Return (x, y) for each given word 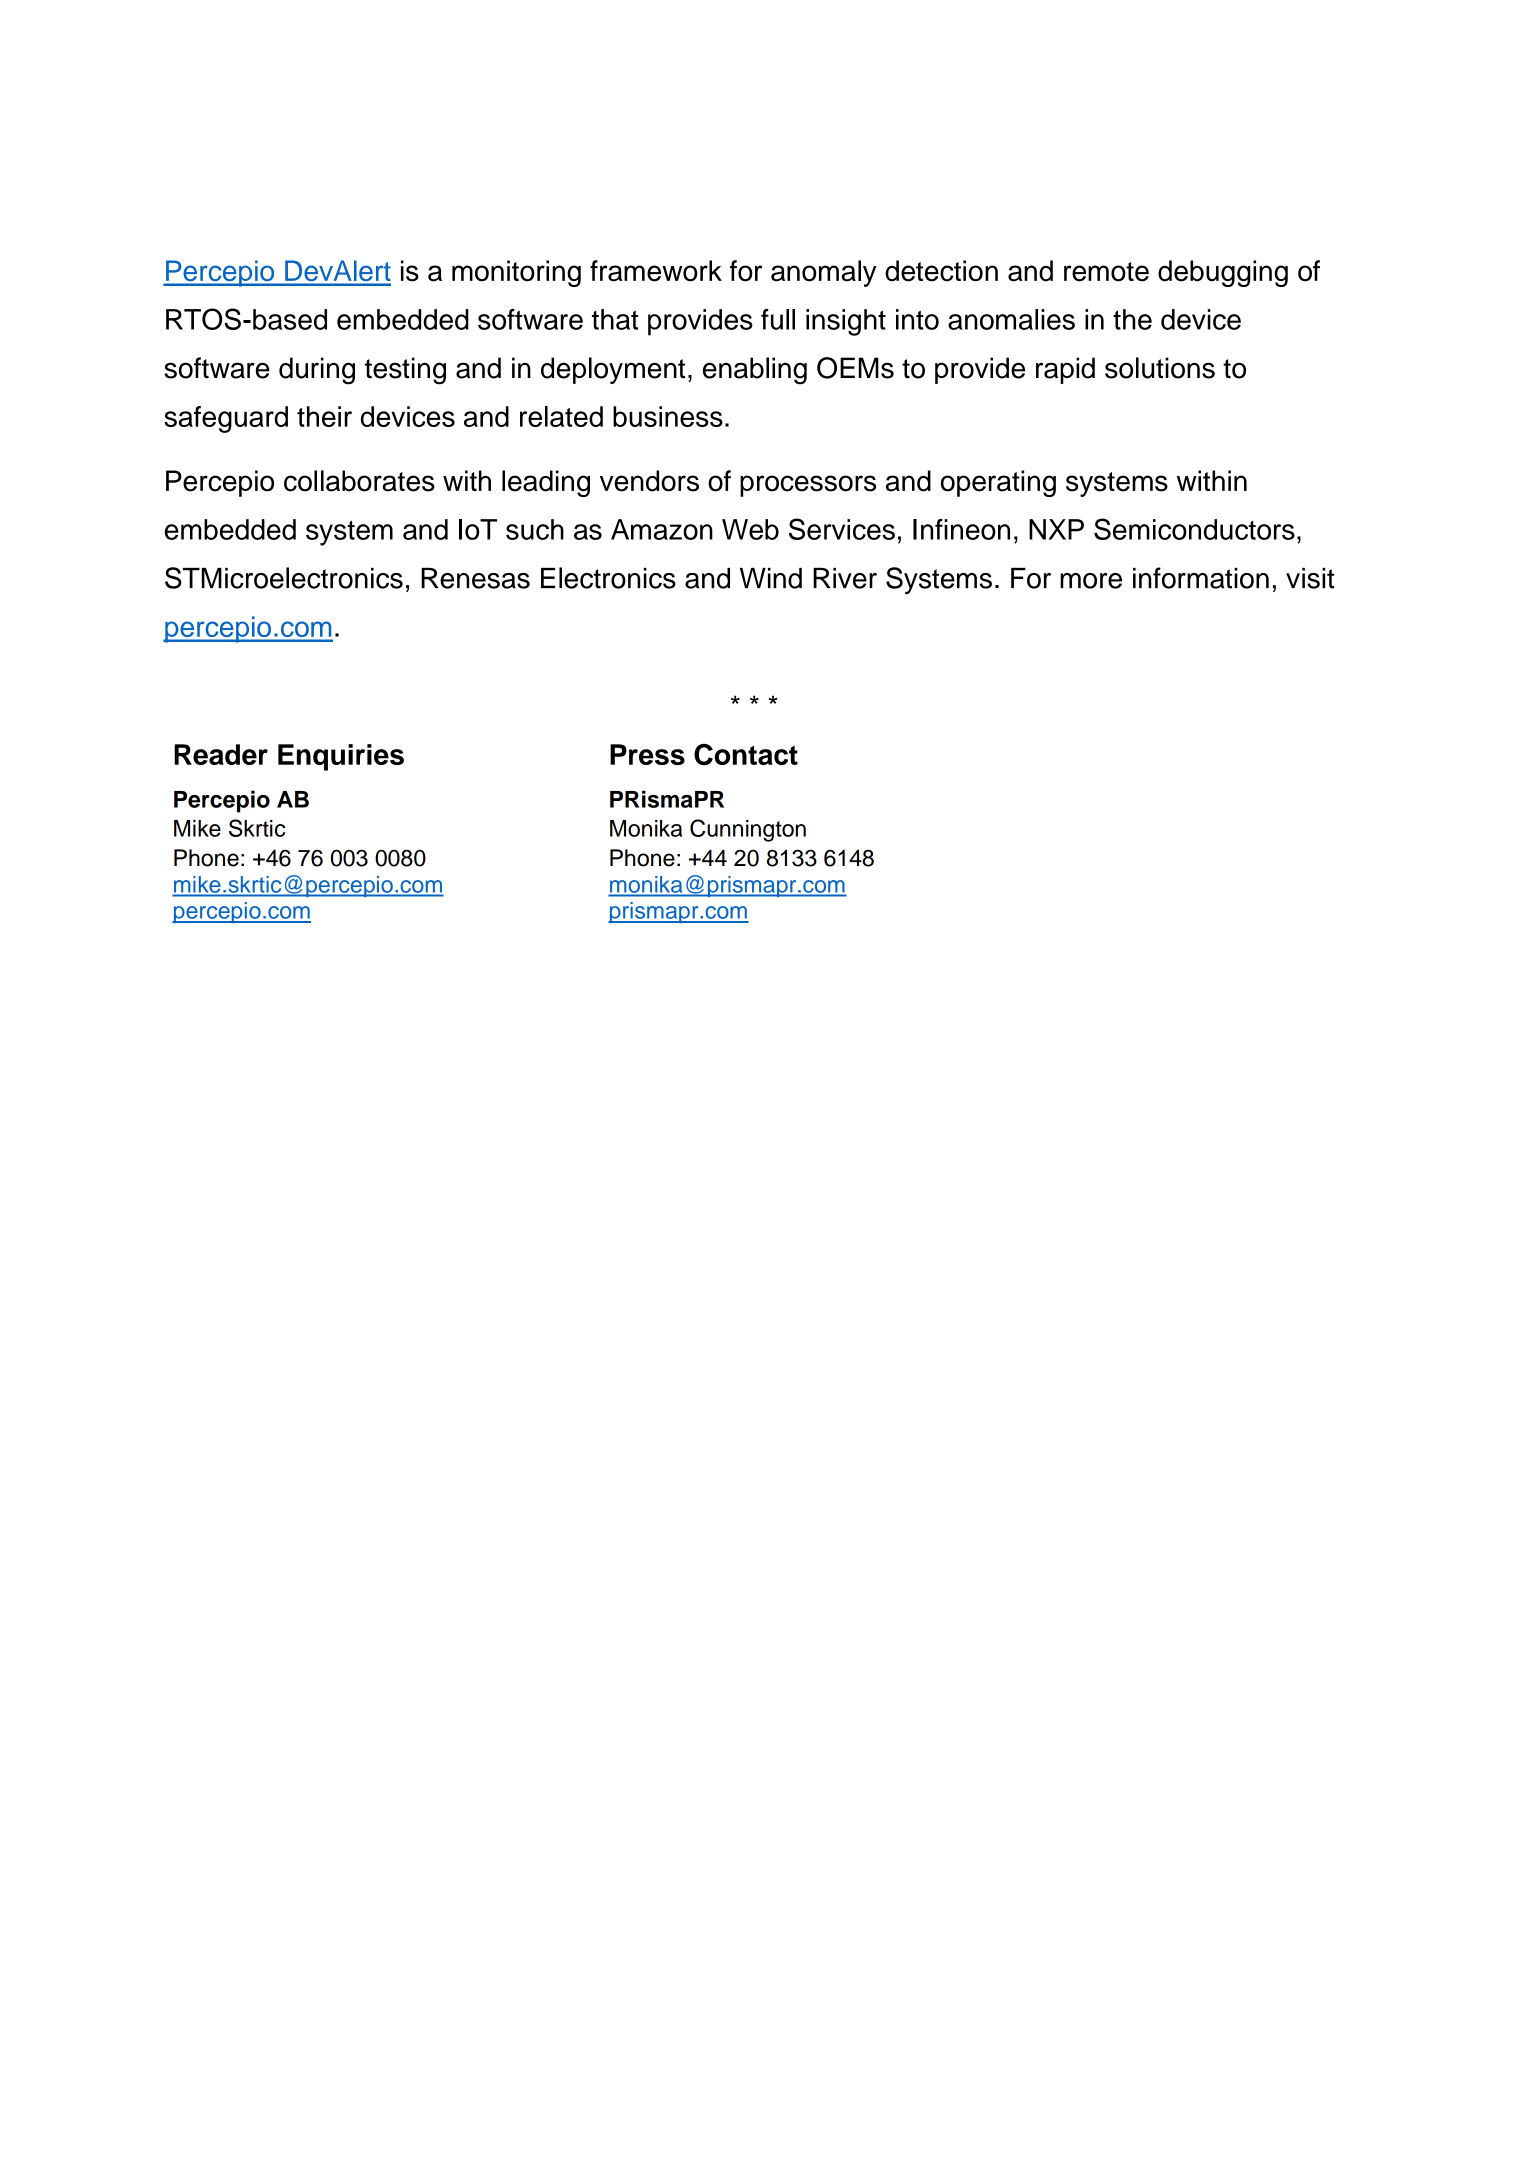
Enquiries (341, 757)
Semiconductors (1194, 529)
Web (750, 529)
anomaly (824, 273)
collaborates (359, 481)
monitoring (516, 273)
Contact (746, 755)
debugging (1223, 273)
